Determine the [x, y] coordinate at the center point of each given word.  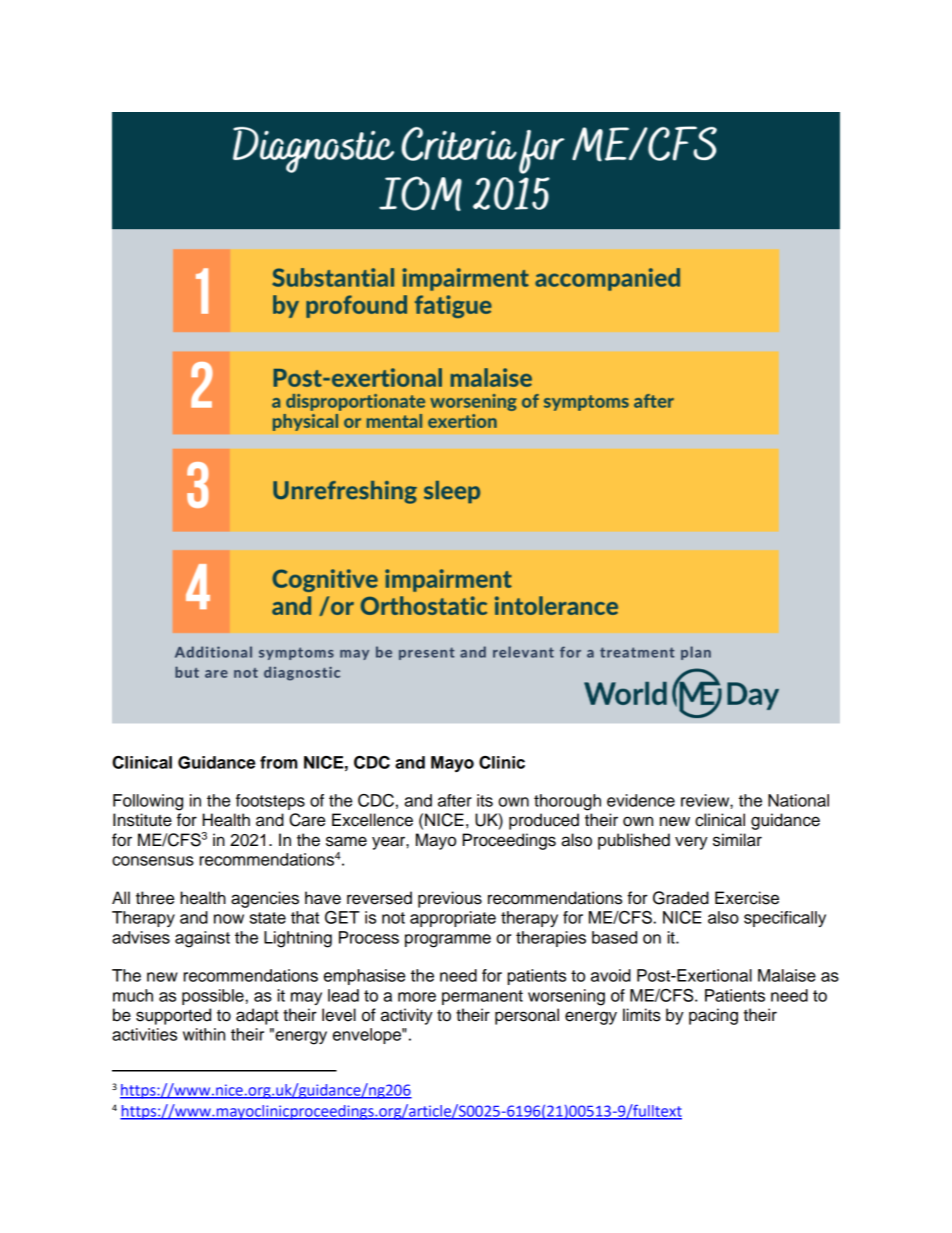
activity [407, 1016]
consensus [153, 861]
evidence [641, 800]
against [202, 939]
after [455, 800]
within [204, 1034]
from [279, 762]
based [614, 937]
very [691, 843]
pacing [713, 1016]
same [346, 841]
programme [448, 941]
